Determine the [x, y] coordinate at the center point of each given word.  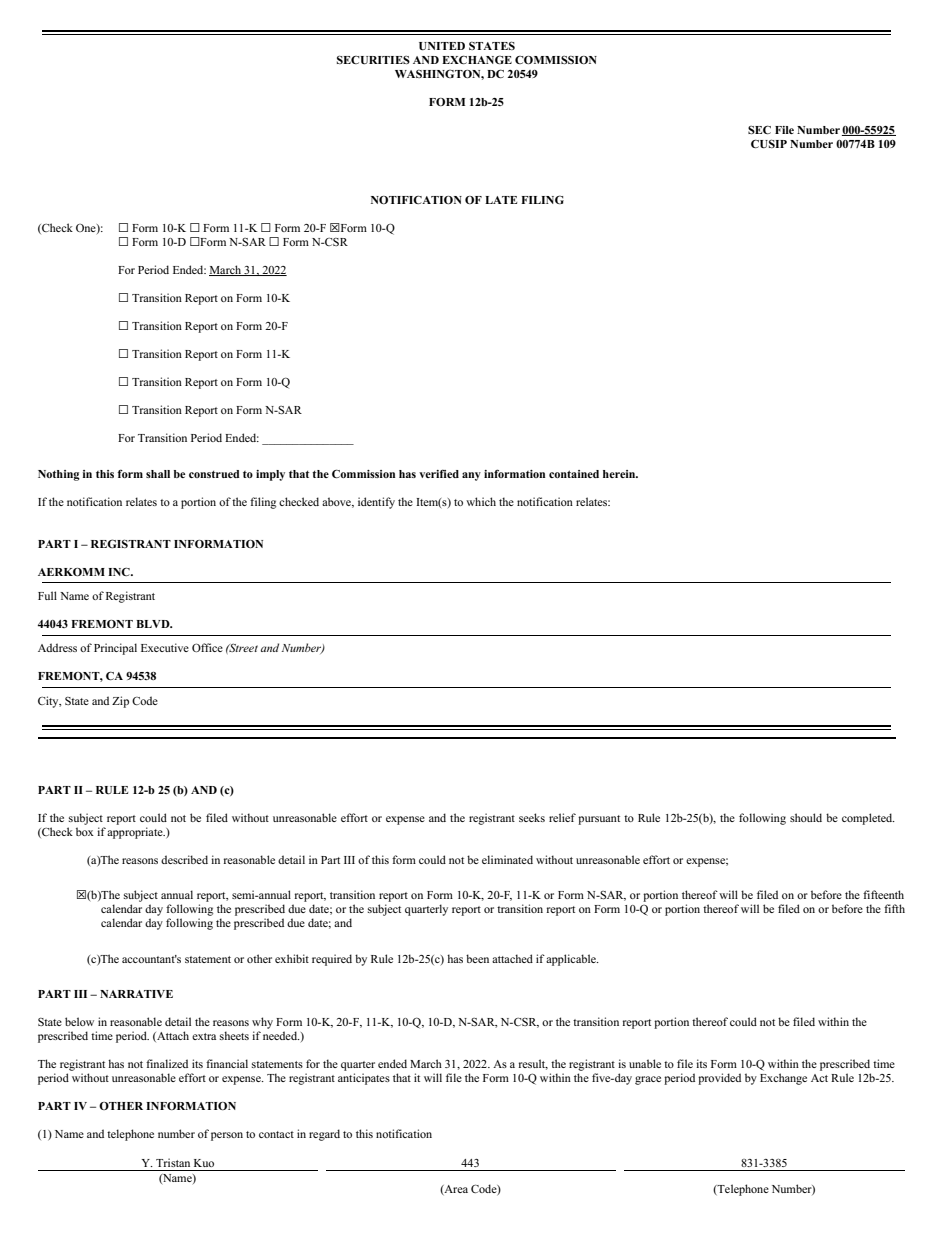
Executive [165, 647]
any [471, 476]
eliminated [507, 859]
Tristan [173, 1162]
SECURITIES [373, 60]
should [806, 817]
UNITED [442, 46]
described [184, 859]
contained [574, 474]
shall [158, 474]
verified [439, 473]
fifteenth [883, 894]
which [481, 501]
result [533, 1064]
